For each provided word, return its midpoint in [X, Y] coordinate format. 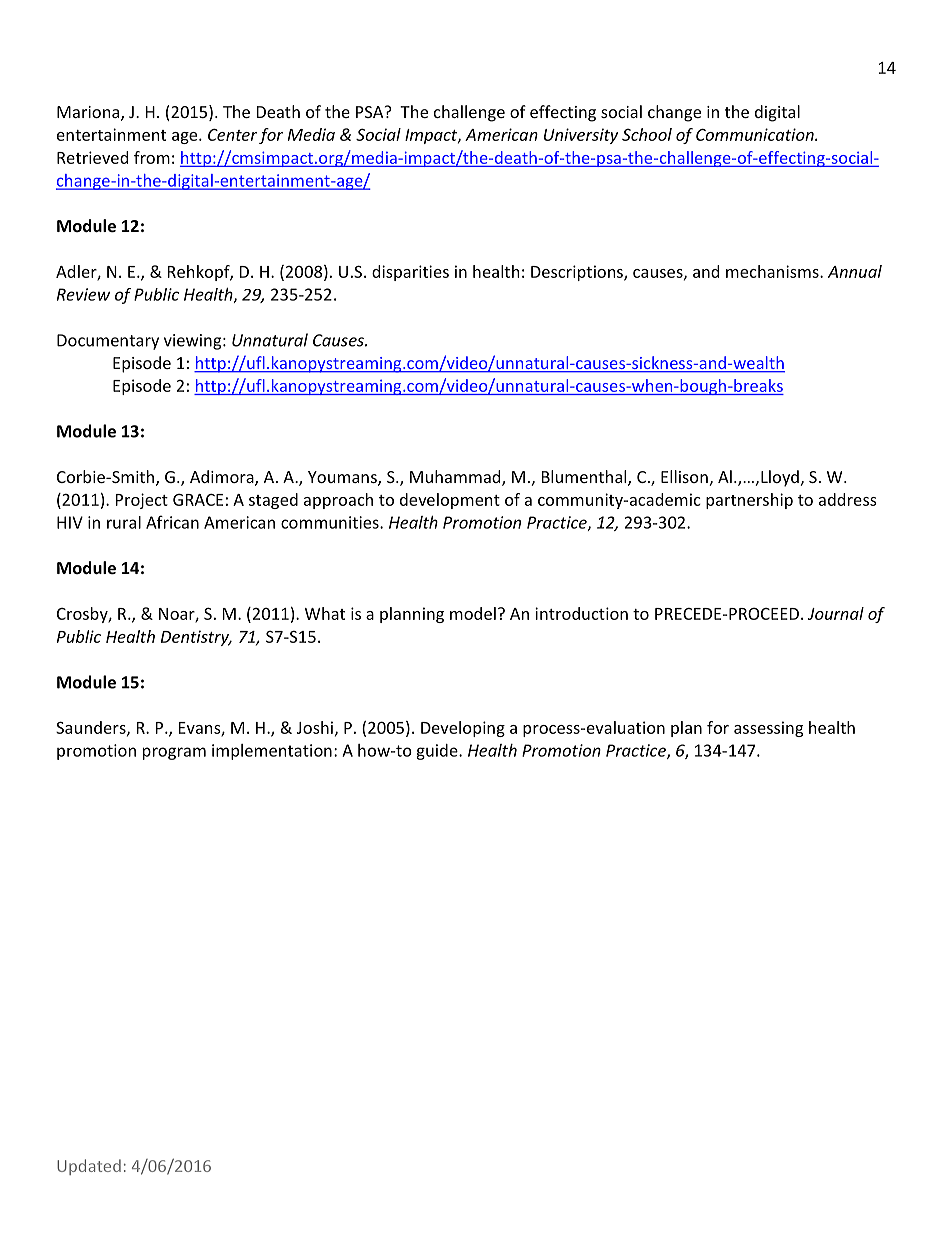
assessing [768, 729]
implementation [272, 752]
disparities [410, 273]
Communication [756, 134]
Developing [463, 729]
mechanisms [773, 271]
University [581, 136]
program [174, 753]
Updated [89, 1167]
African [172, 522]
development [450, 501]
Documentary [108, 342]
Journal [836, 613]
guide [438, 752]
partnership [749, 501]
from [152, 157]
